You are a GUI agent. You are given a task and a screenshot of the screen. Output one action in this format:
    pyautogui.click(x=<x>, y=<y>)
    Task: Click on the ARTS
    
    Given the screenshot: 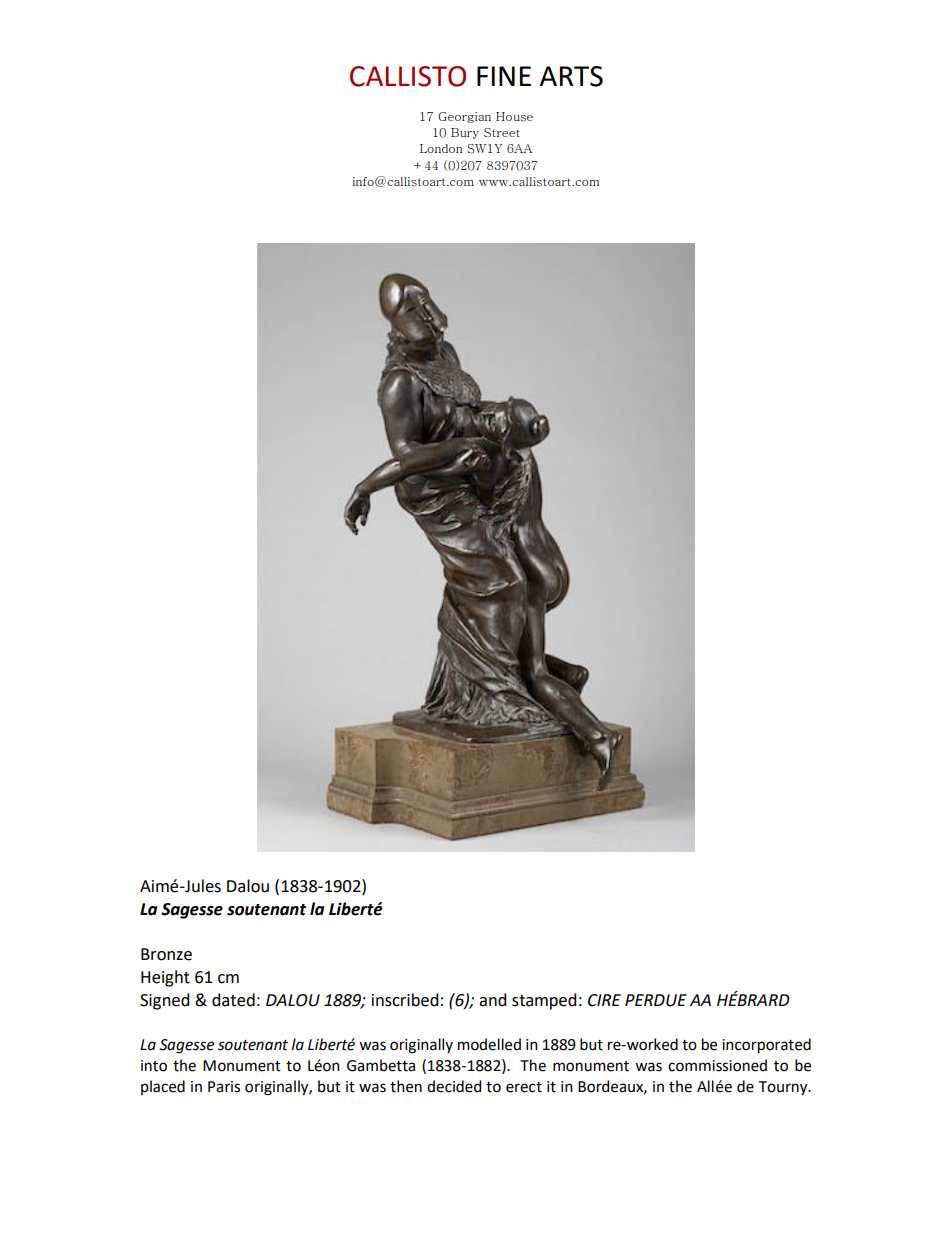 What is the action you would take?
    pyautogui.click(x=571, y=76)
